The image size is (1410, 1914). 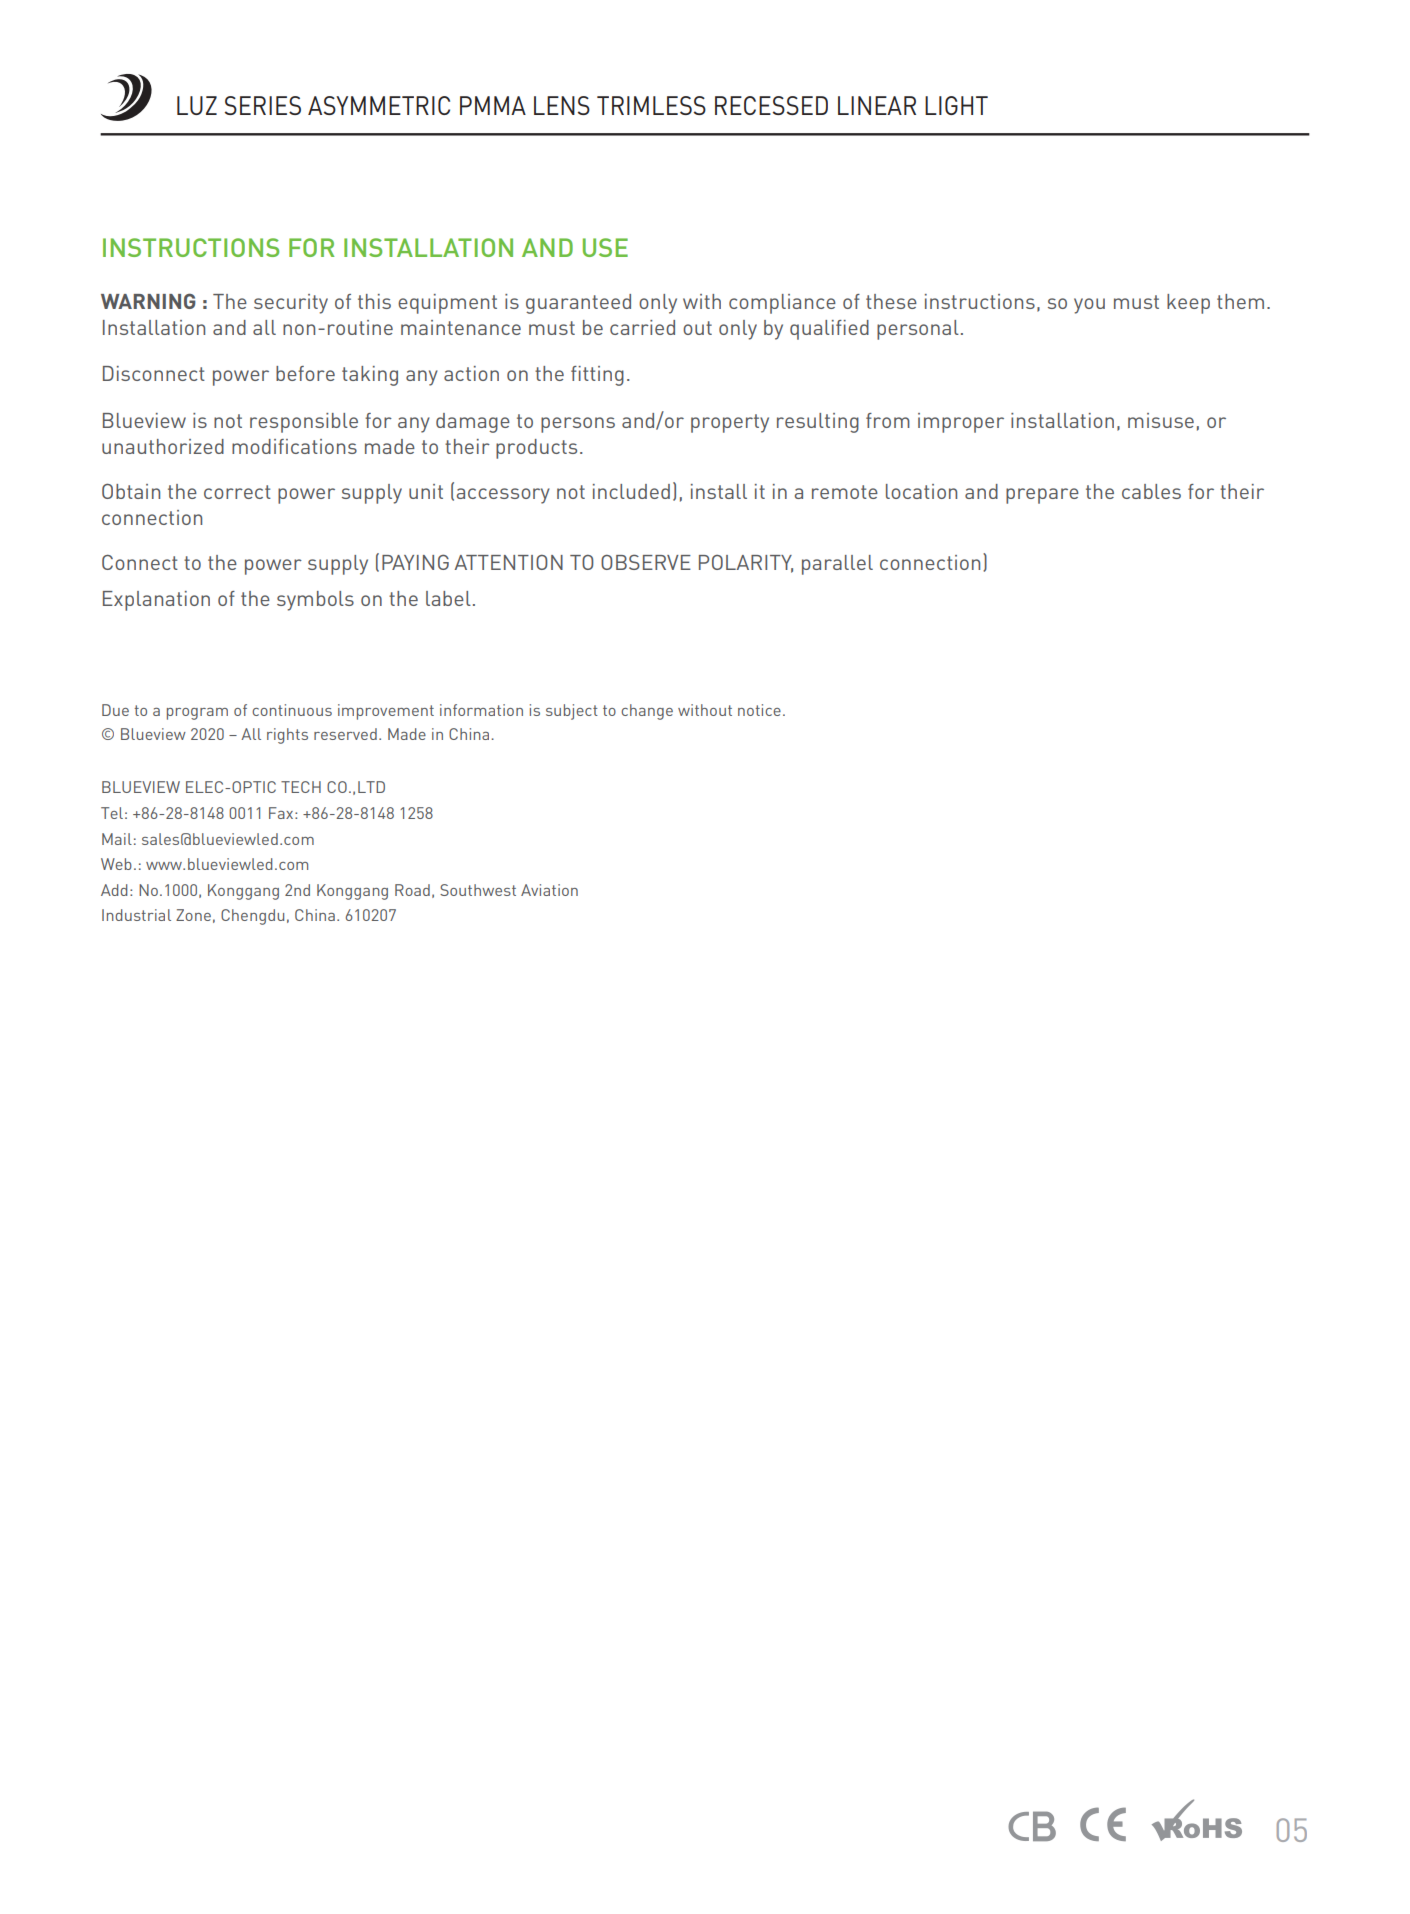 What do you see at coordinates (549, 890) in the screenshot?
I see `Aviation` at bounding box center [549, 890].
